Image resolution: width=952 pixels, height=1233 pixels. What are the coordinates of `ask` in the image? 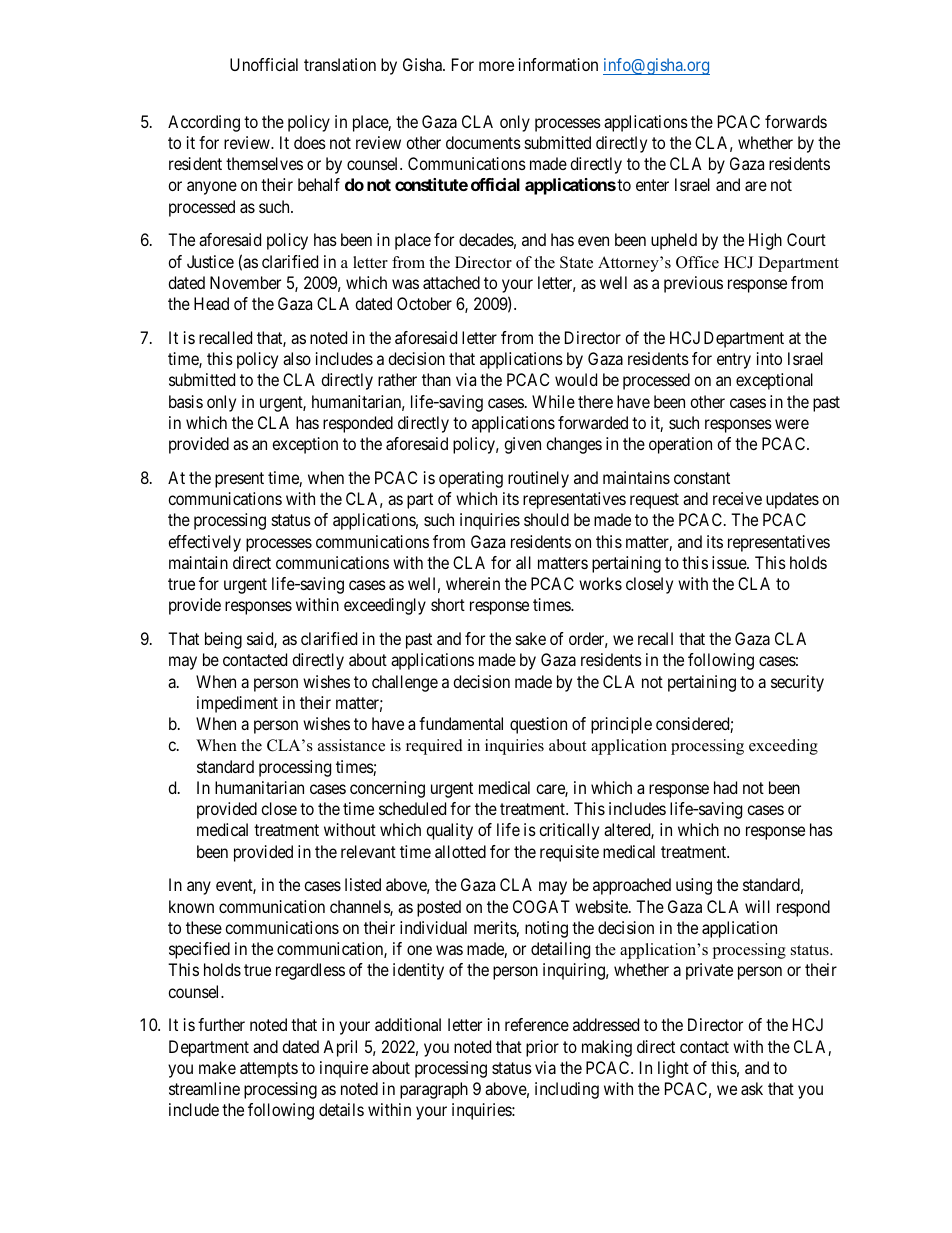 It's located at (752, 1088).
